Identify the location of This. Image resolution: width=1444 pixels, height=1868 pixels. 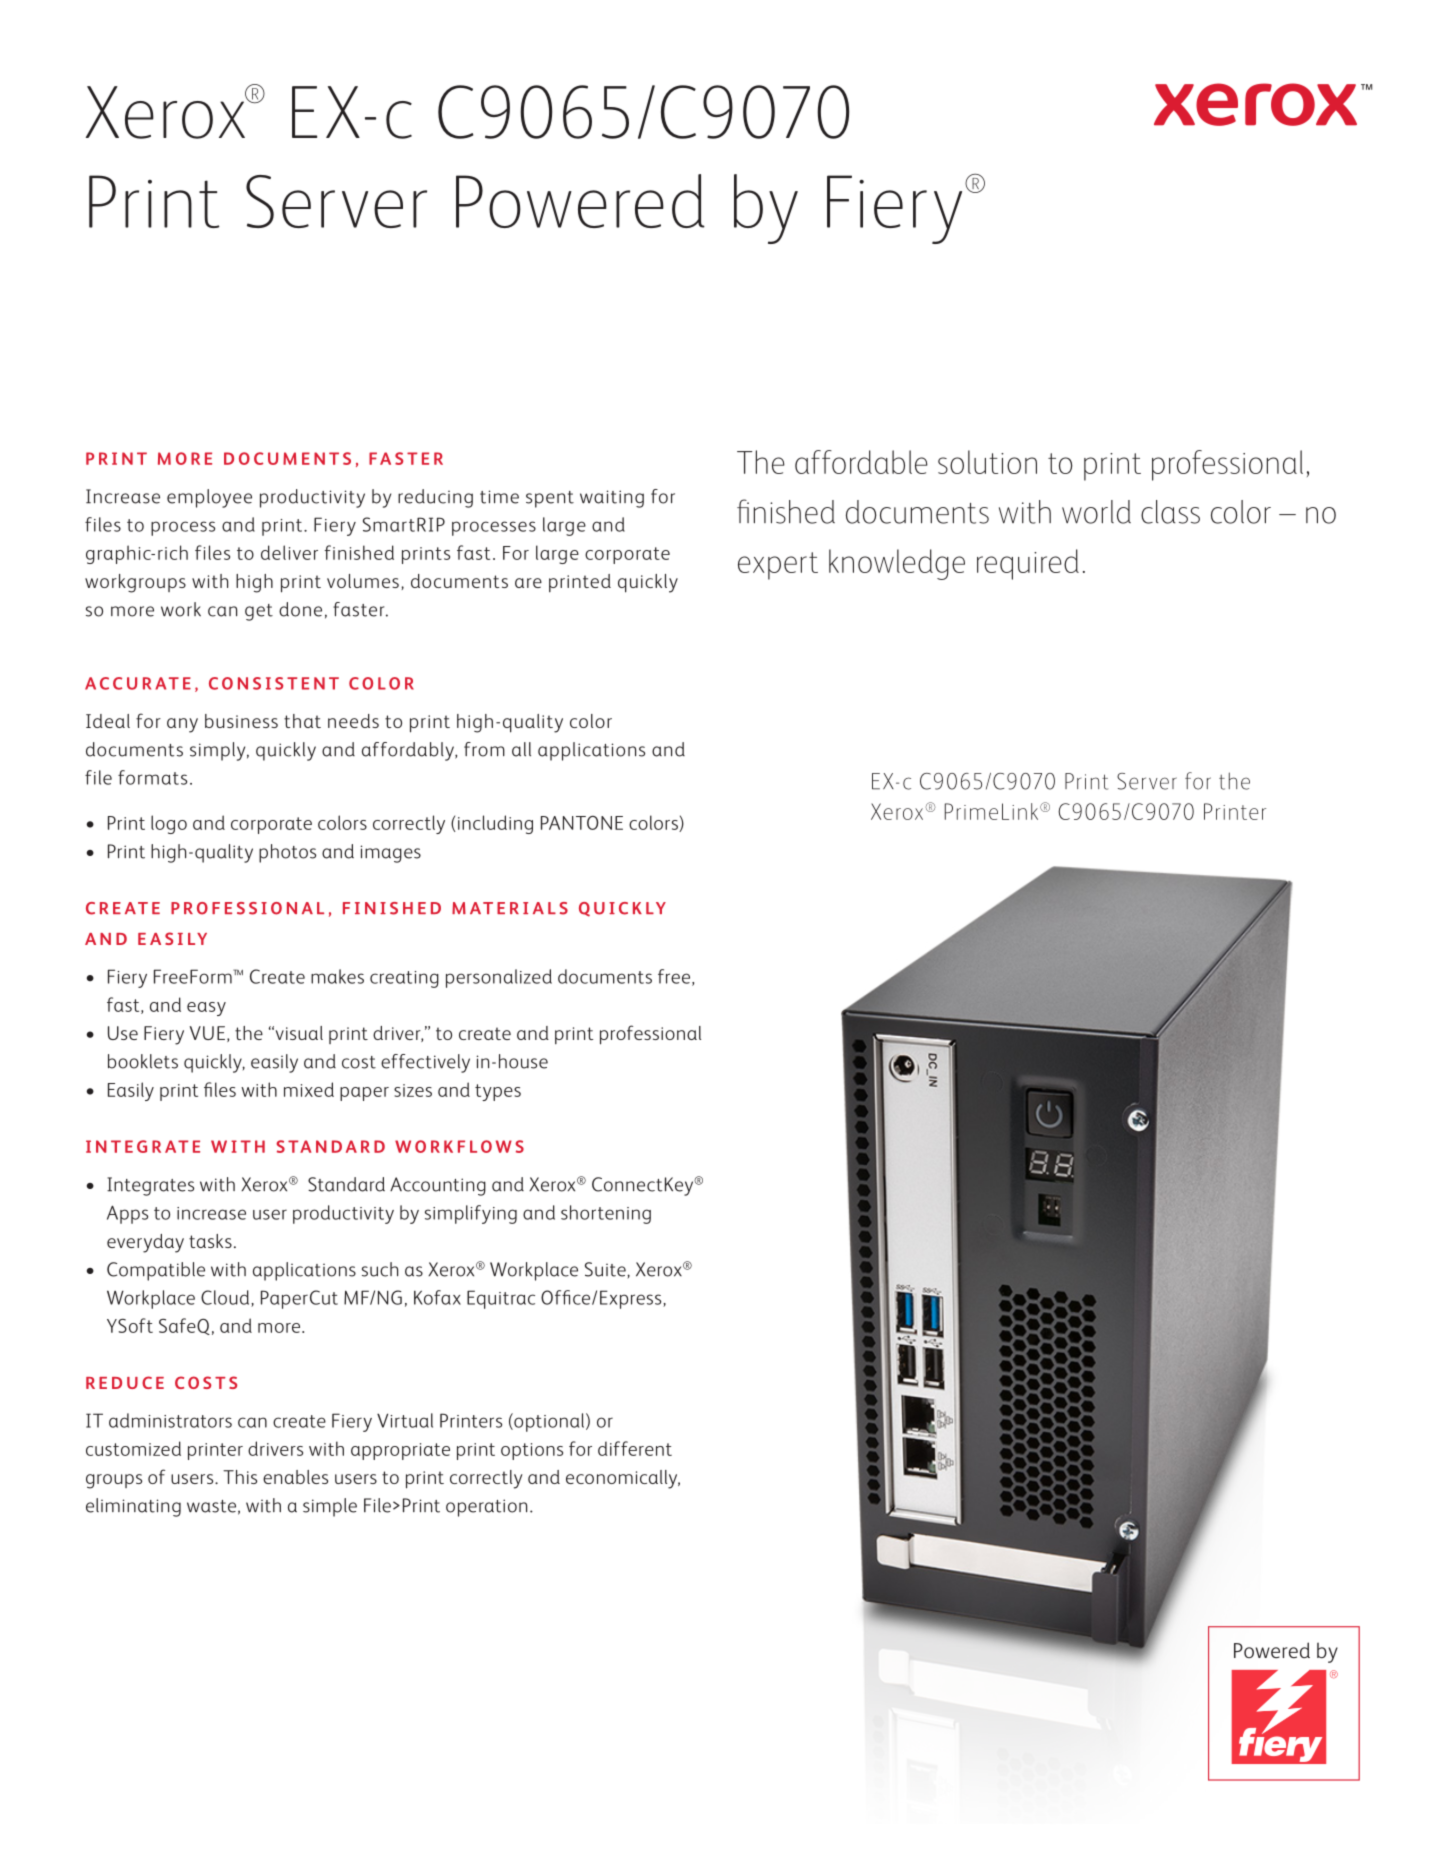
(240, 1477).
